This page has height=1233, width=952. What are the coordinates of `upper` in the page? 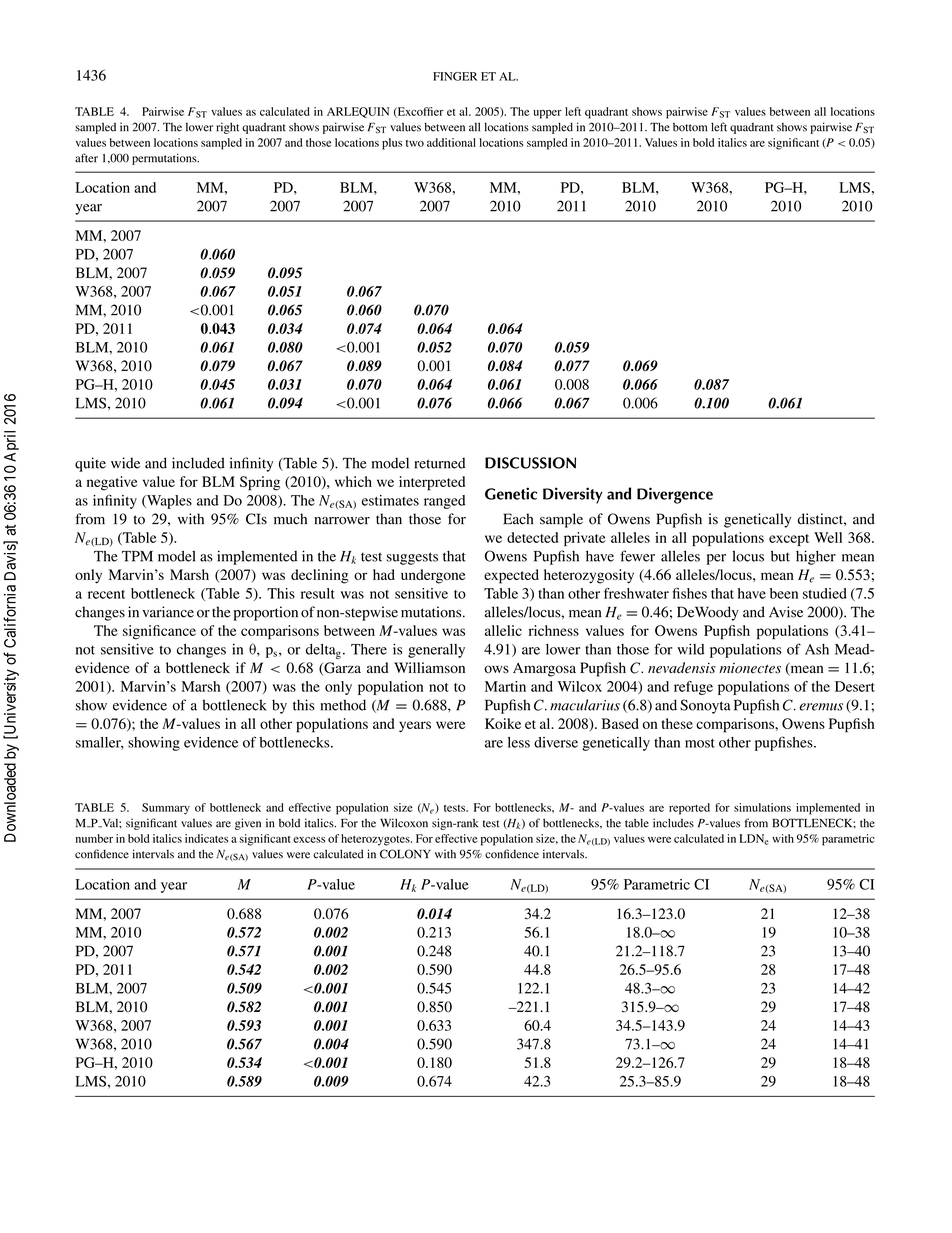 It's located at (547, 114).
